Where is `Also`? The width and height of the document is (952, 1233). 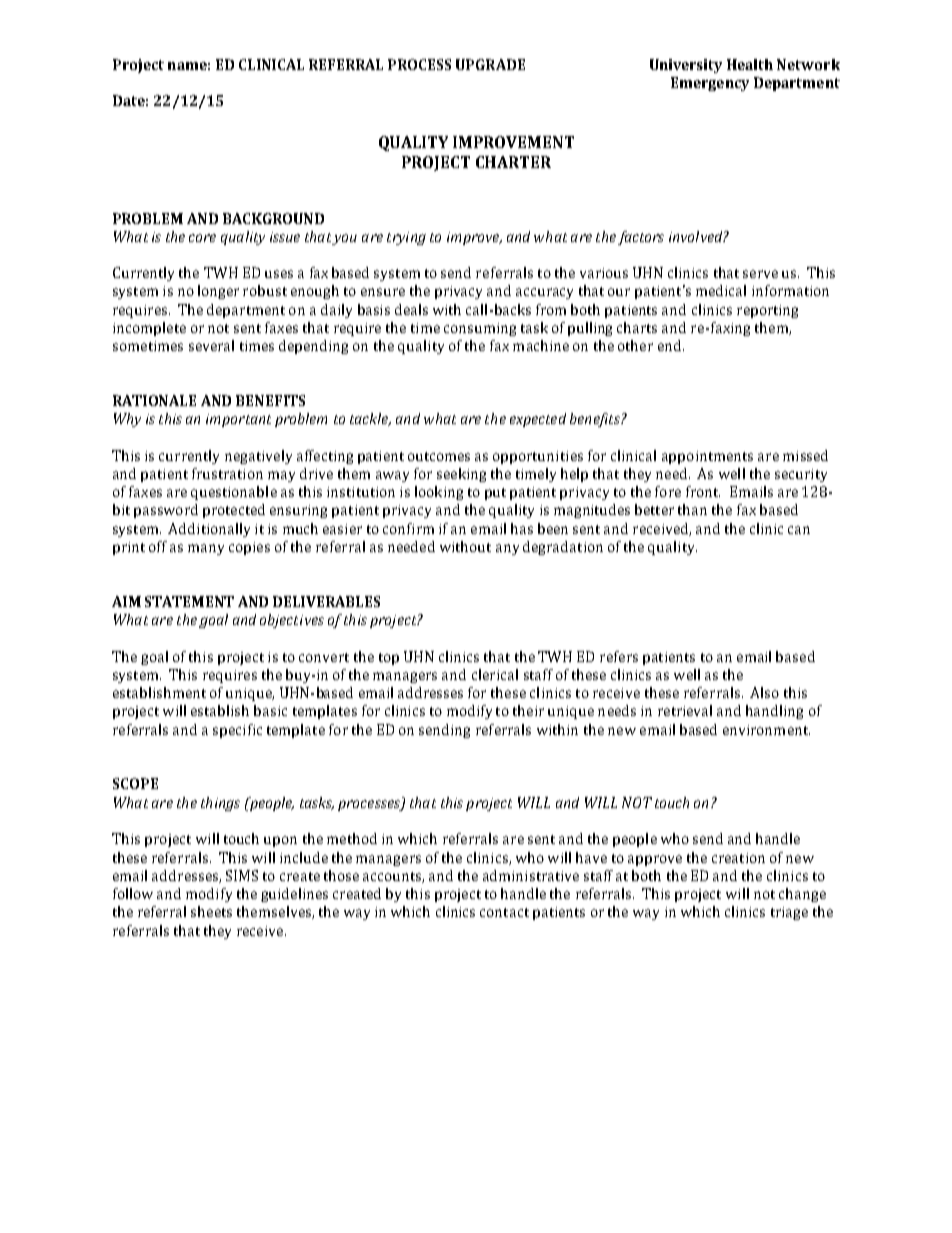
Also is located at coordinates (764, 692).
